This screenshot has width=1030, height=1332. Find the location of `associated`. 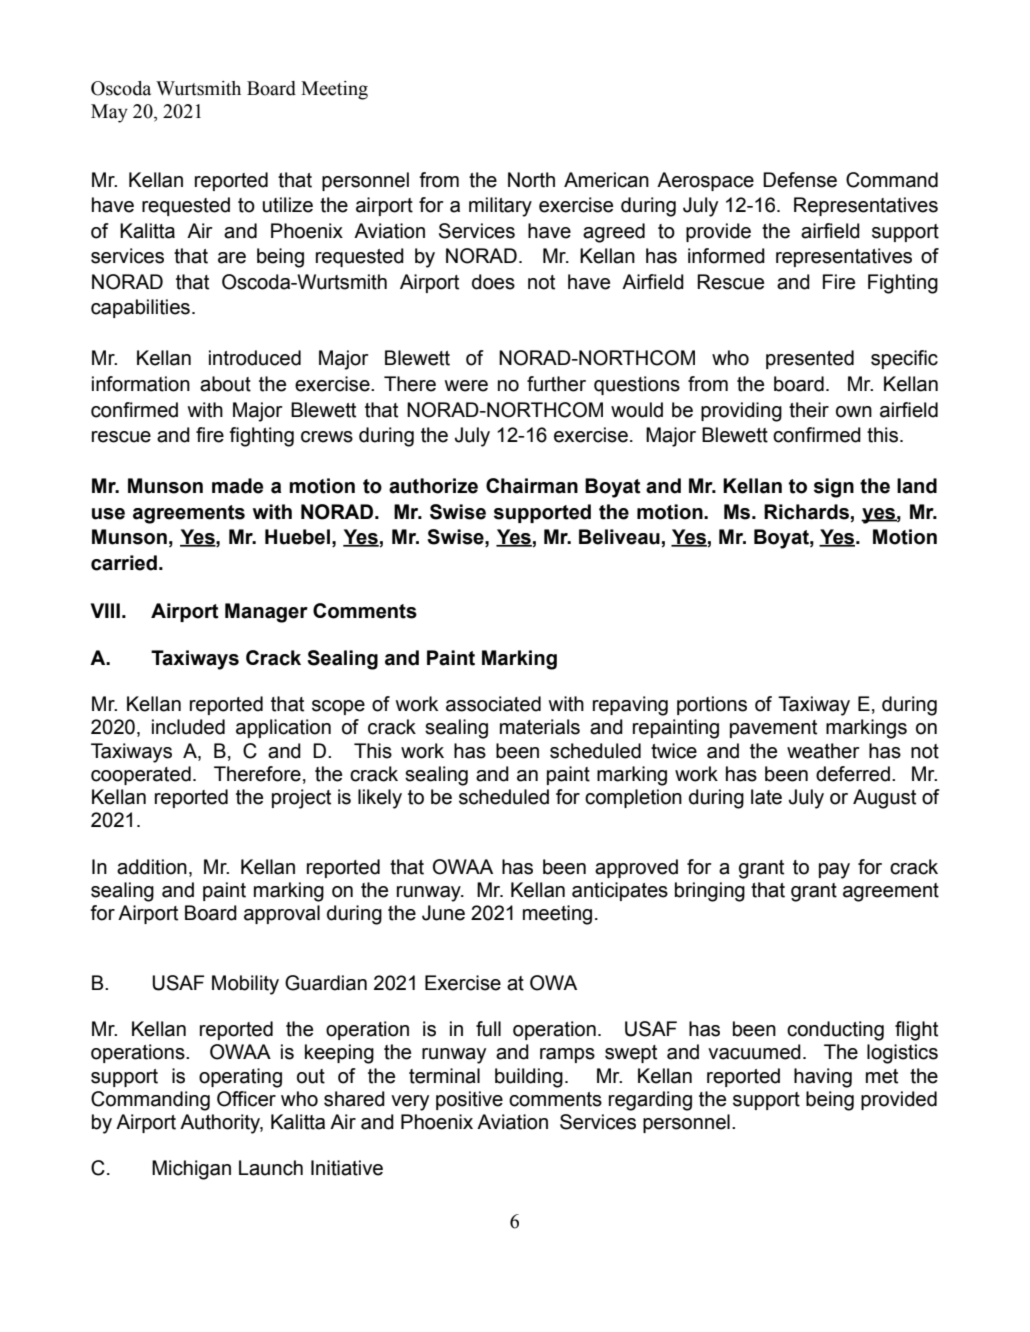

associated is located at coordinates (493, 704).
